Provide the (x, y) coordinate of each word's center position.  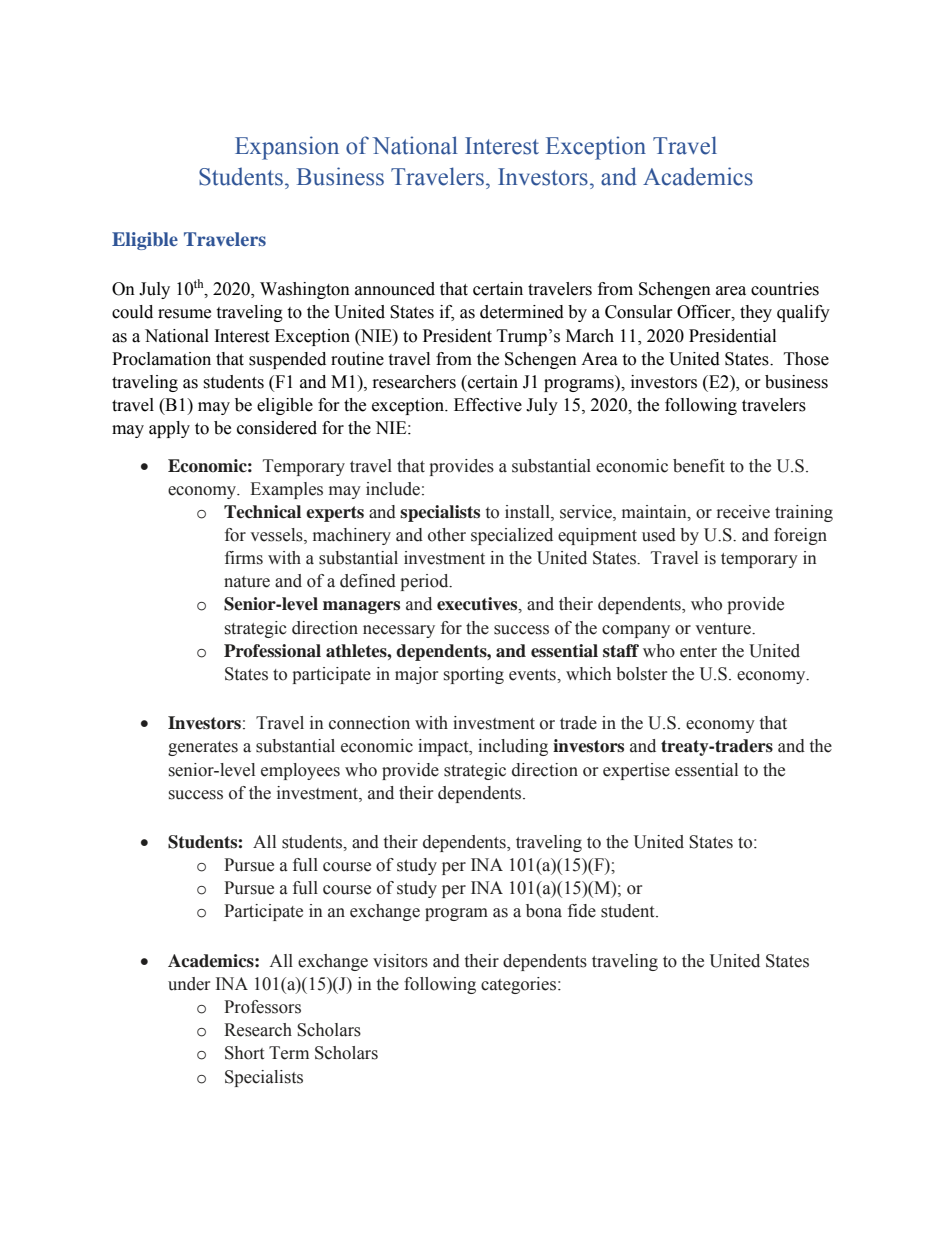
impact (444, 747)
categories (520, 985)
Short (244, 1053)
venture (724, 629)
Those (806, 359)
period (425, 582)
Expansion (287, 148)
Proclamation (161, 359)
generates (203, 748)
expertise (636, 771)
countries (785, 289)
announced (395, 289)
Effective (488, 405)
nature (247, 582)
